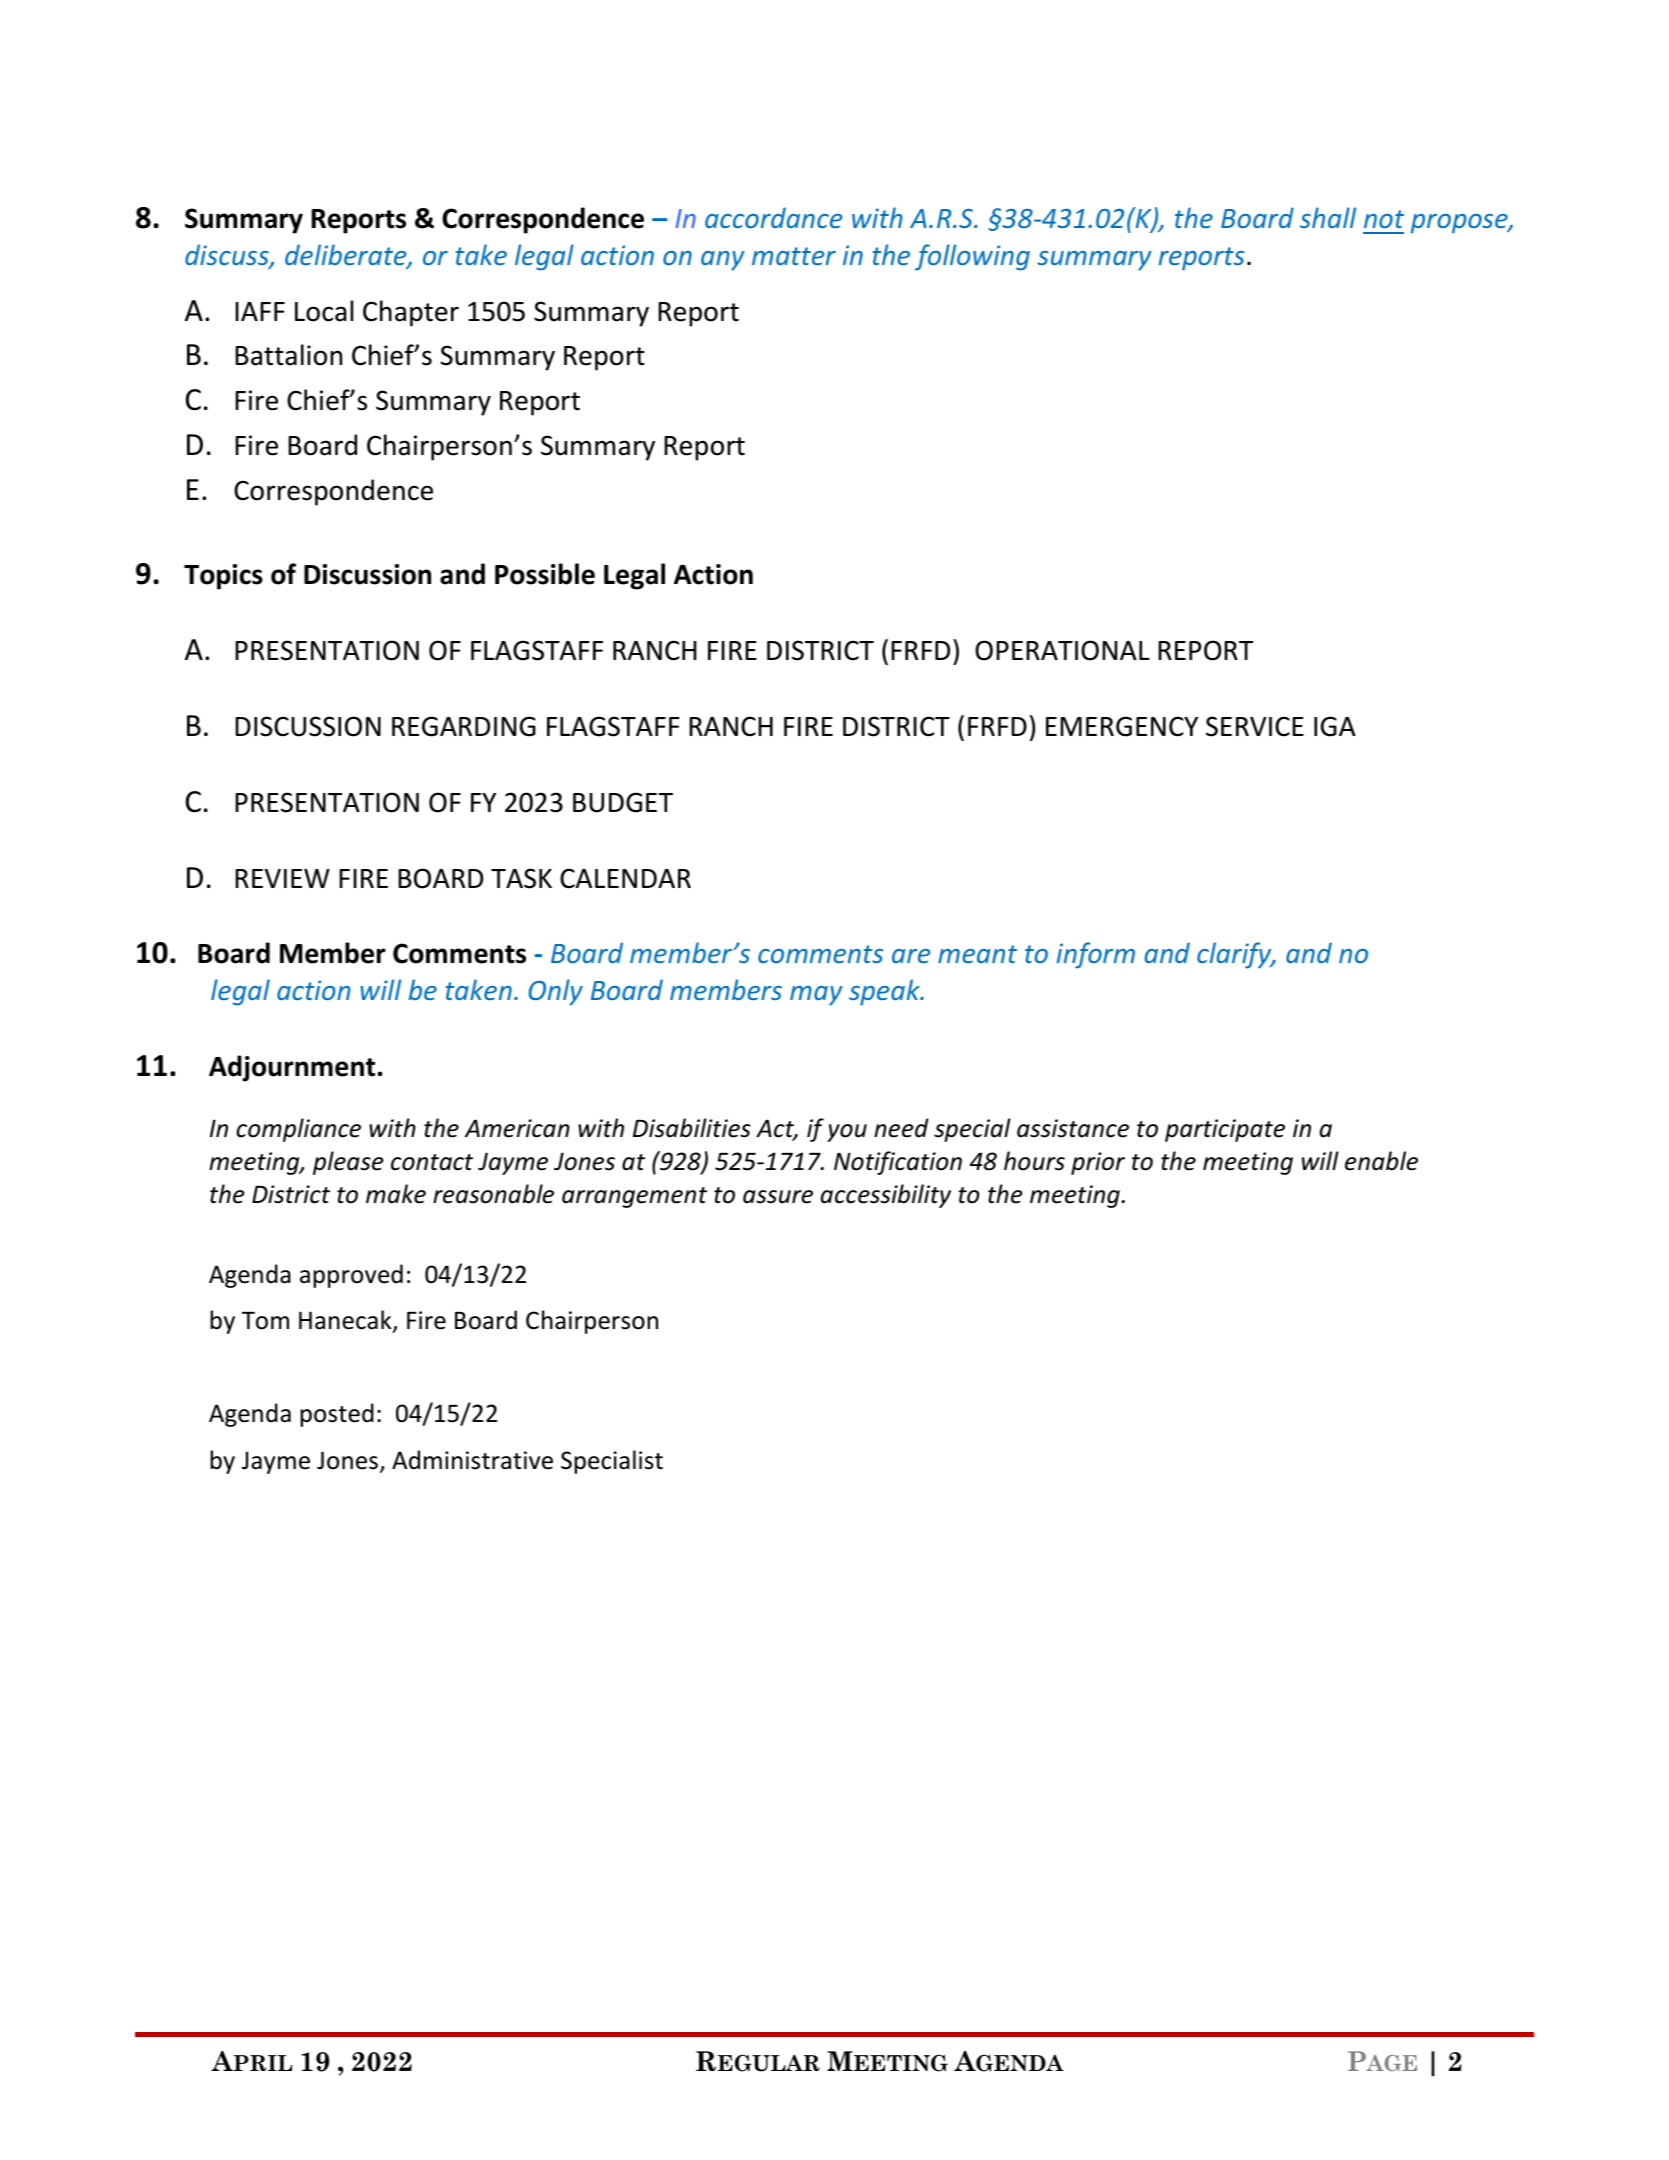 The width and height of the image is (1669, 2160). What do you see at coordinates (1098, 1163) in the image?
I see `prior` at bounding box center [1098, 1163].
